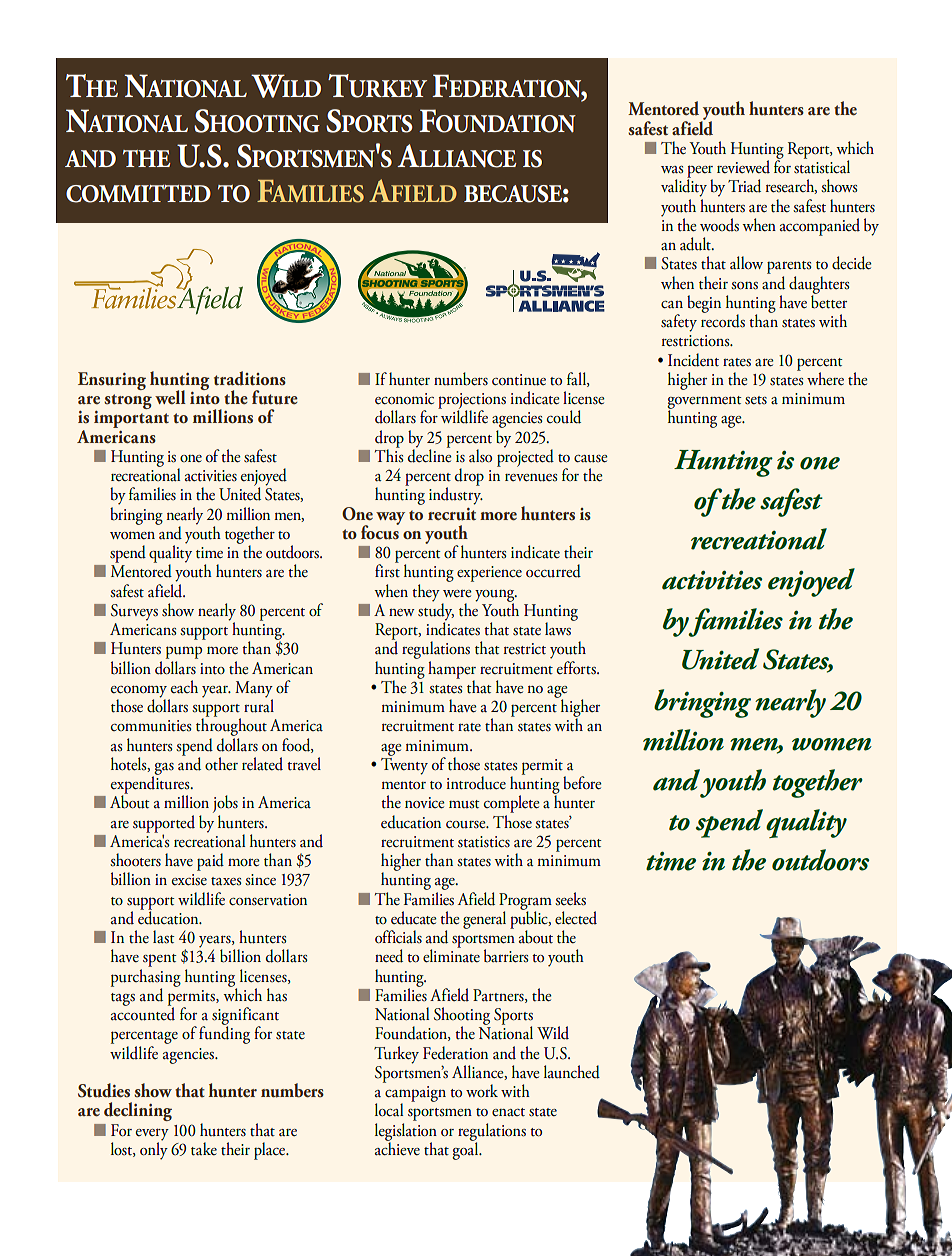 This screenshot has height=1256, width=952. Describe the element at coordinates (204, 1149) in the screenshot. I see `take` at that location.
